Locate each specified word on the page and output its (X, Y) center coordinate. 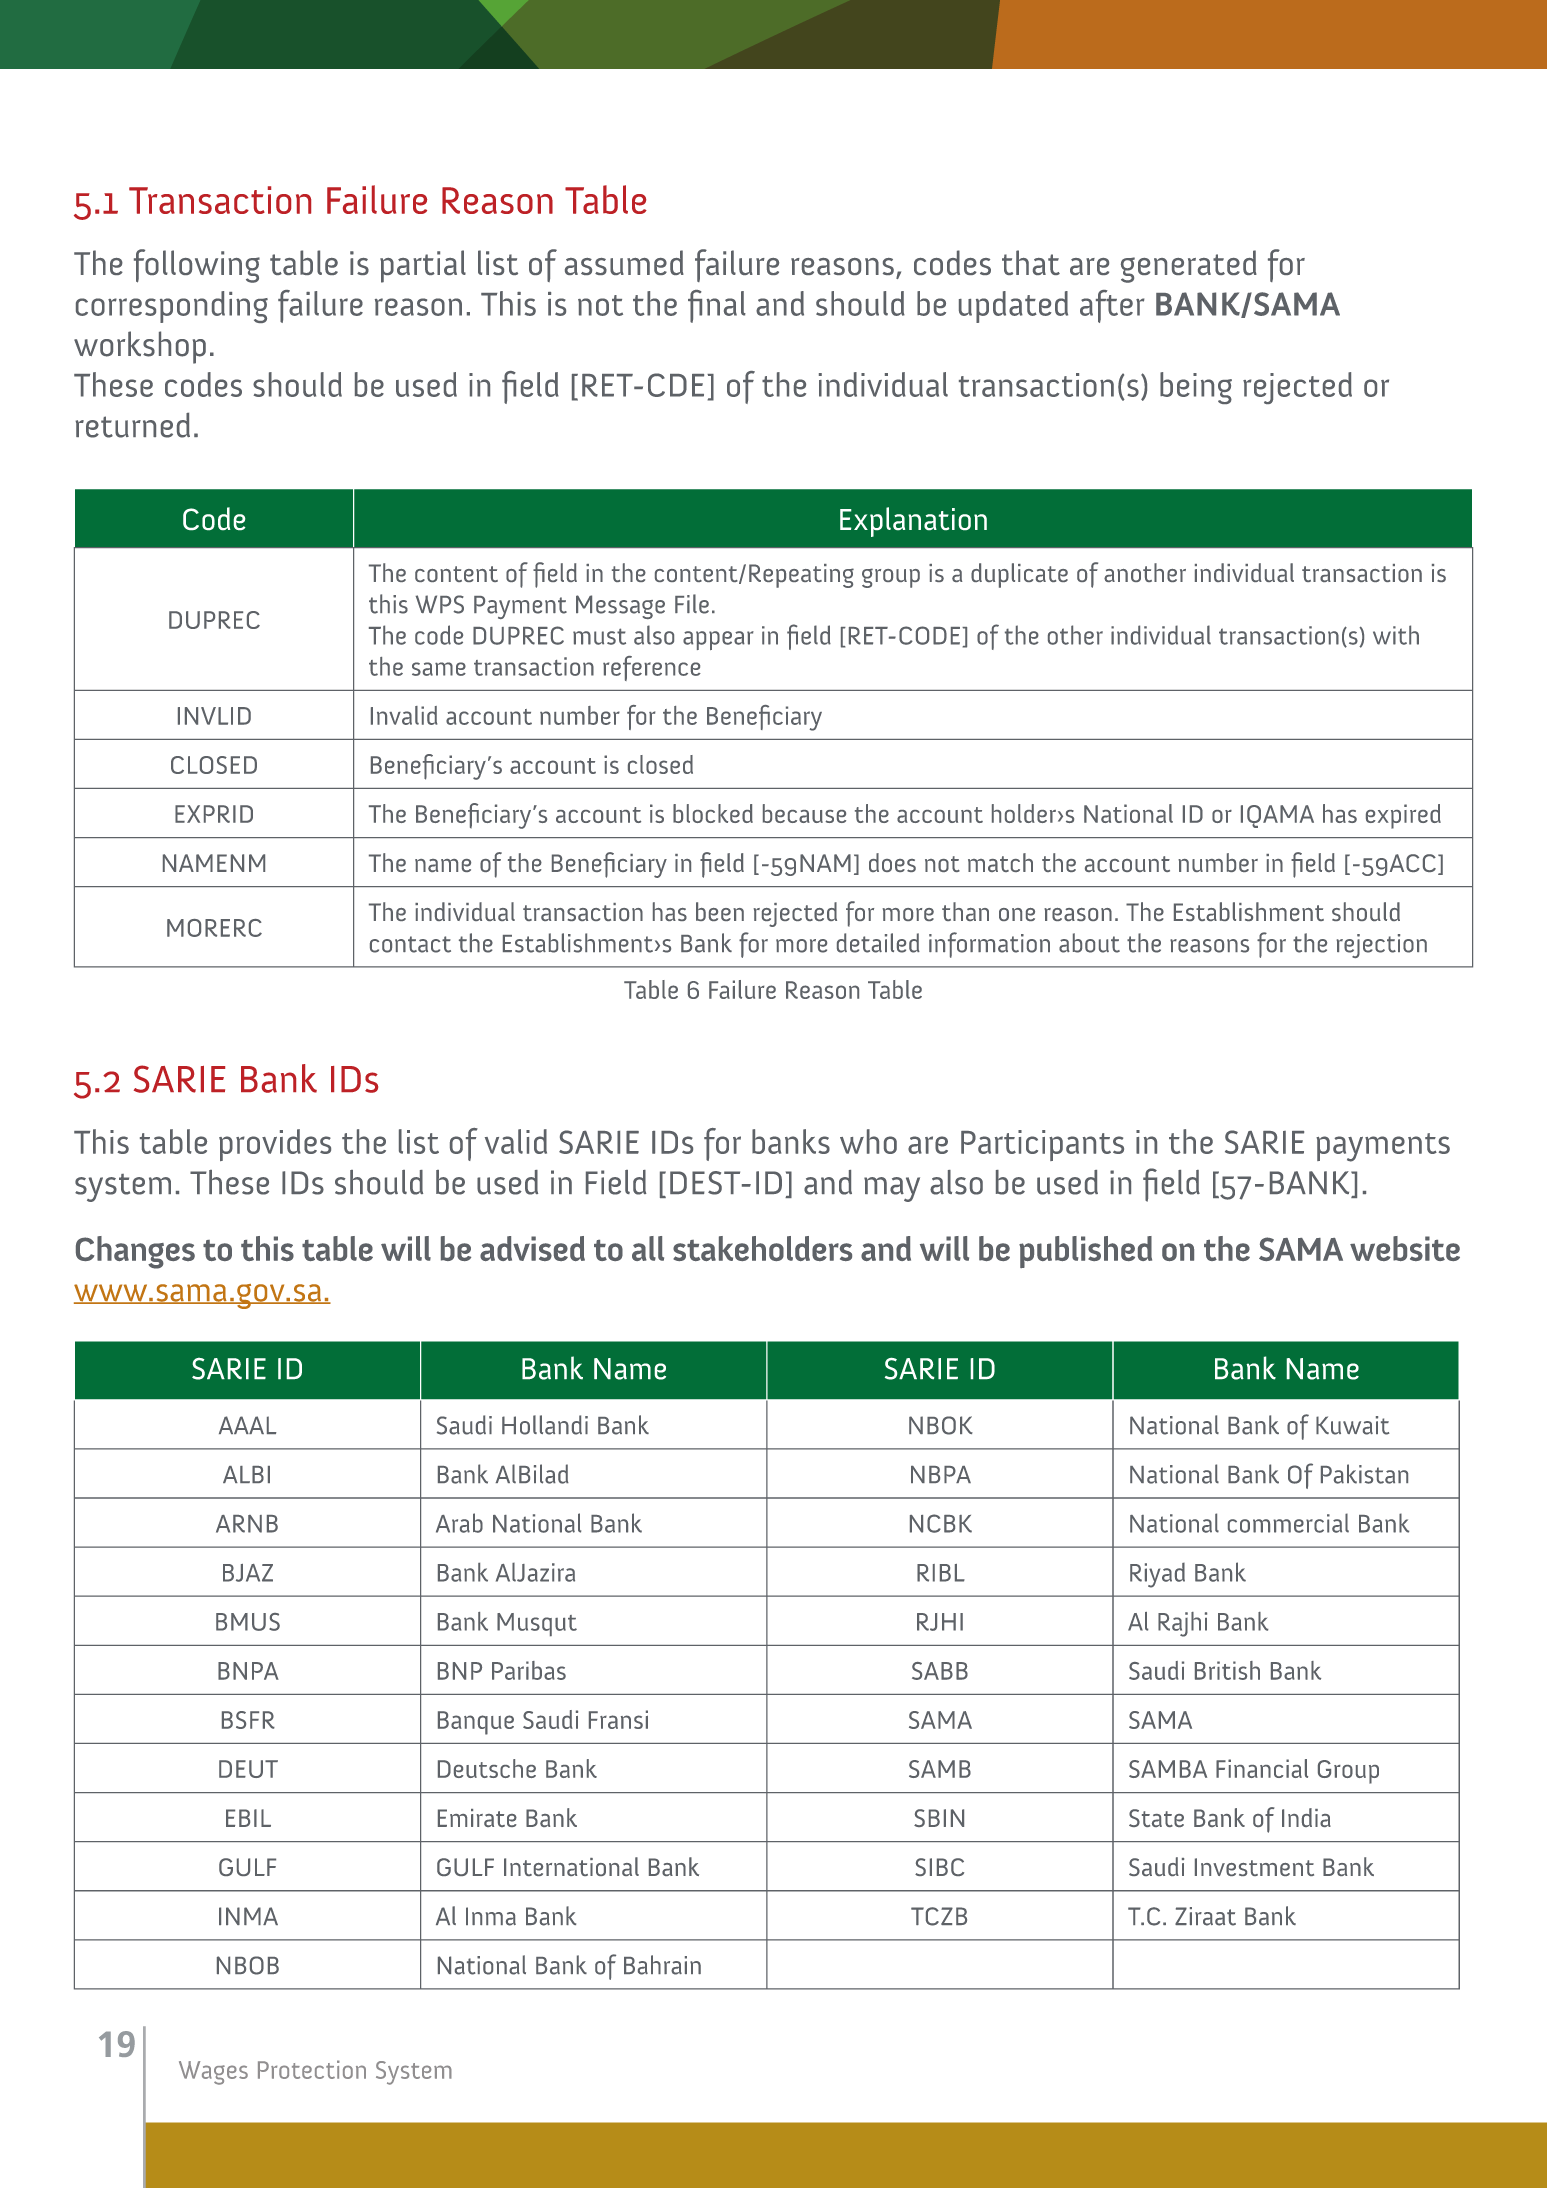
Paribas (529, 1670)
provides (275, 1145)
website (1405, 1248)
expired (1403, 816)
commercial (1288, 1523)
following (197, 266)
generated (1189, 266)
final (717, 306)
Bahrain (662, 1965)
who (868, 1141)
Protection (312, 2069)
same (439, 669)
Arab (459, 1523)
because (804, 813)
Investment (1254, 1867)
